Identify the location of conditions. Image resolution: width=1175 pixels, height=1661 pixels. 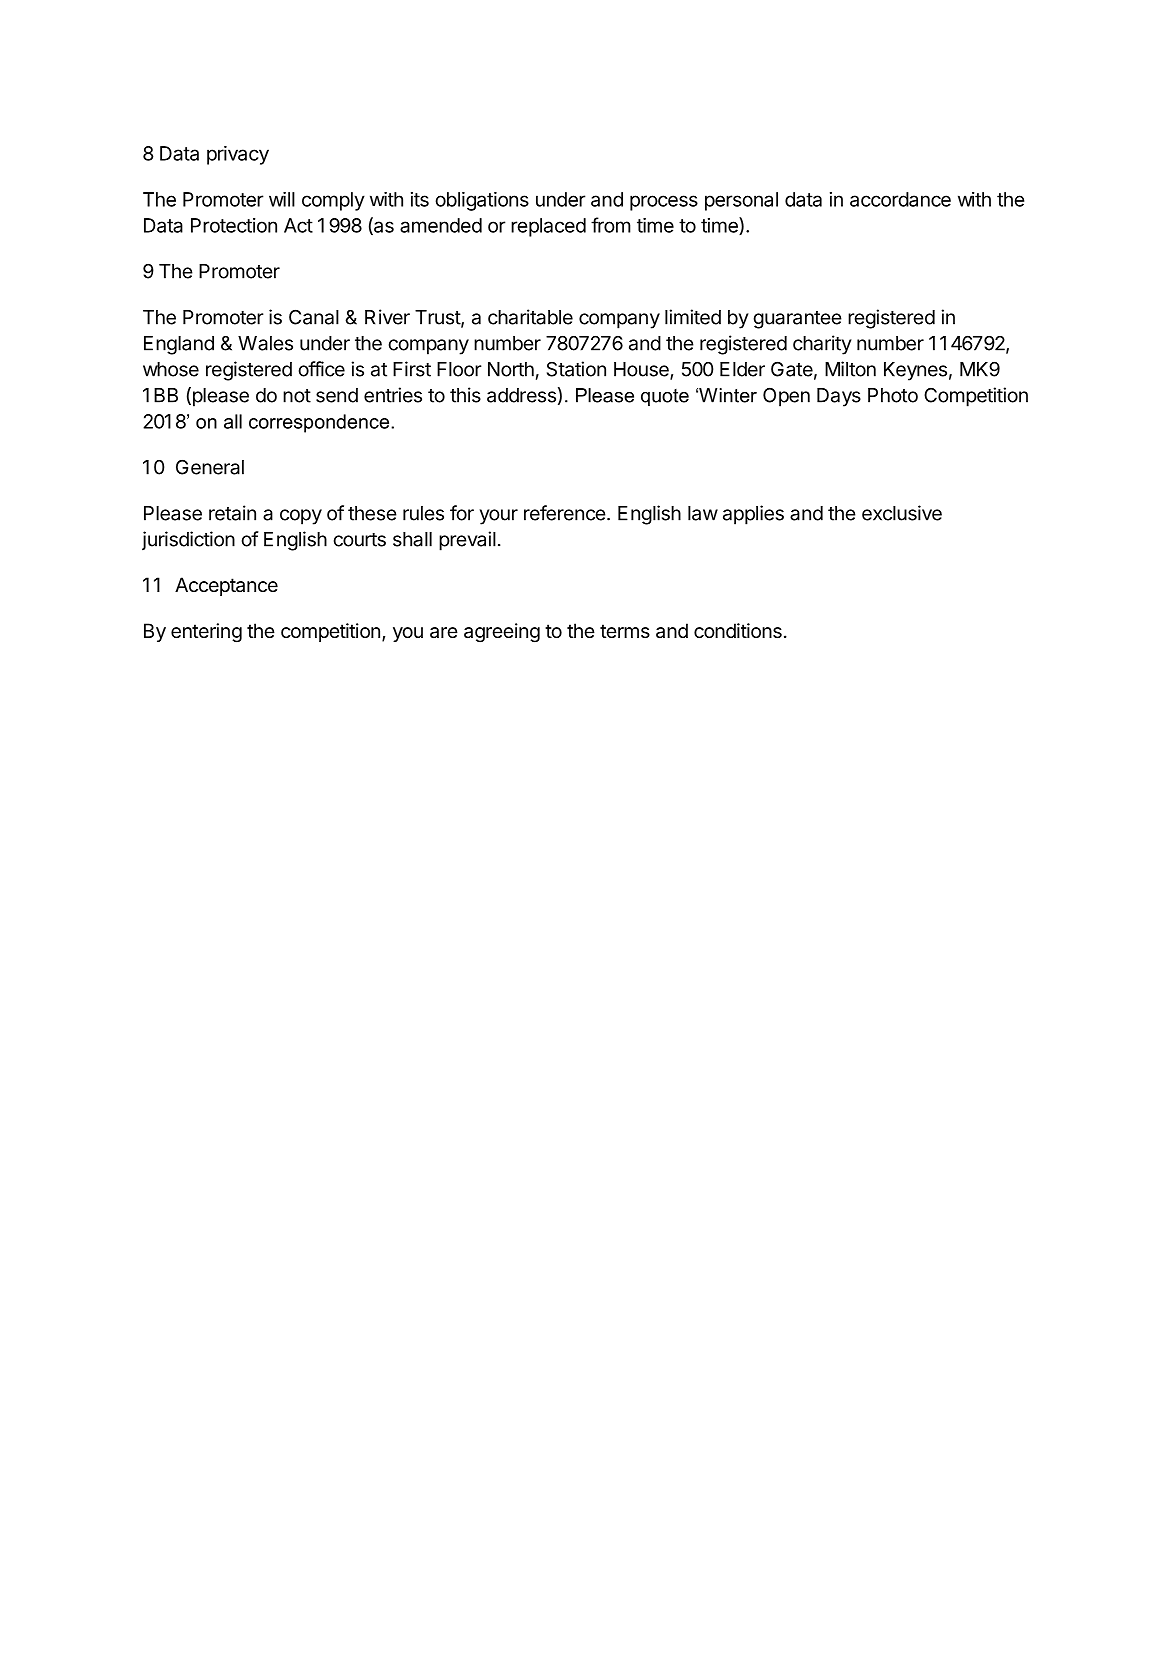
(738, 631).
